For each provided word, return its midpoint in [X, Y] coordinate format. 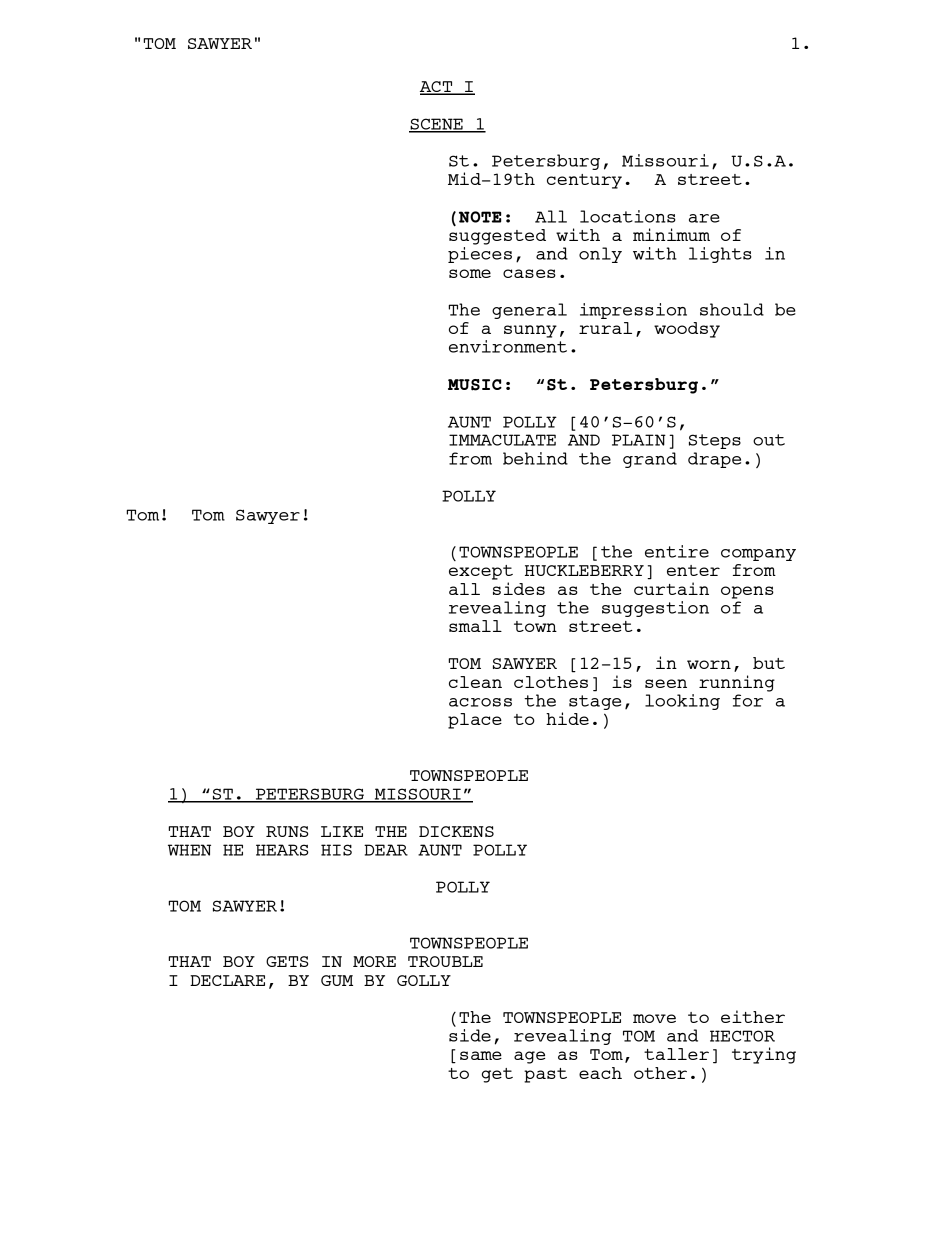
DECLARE [227, 980]
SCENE [437, 125]
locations [628, 216]
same [481, 1055]
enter [693, 570]
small [475, 626]
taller [676, 1054]
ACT [437, 88]
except [481, 572]
